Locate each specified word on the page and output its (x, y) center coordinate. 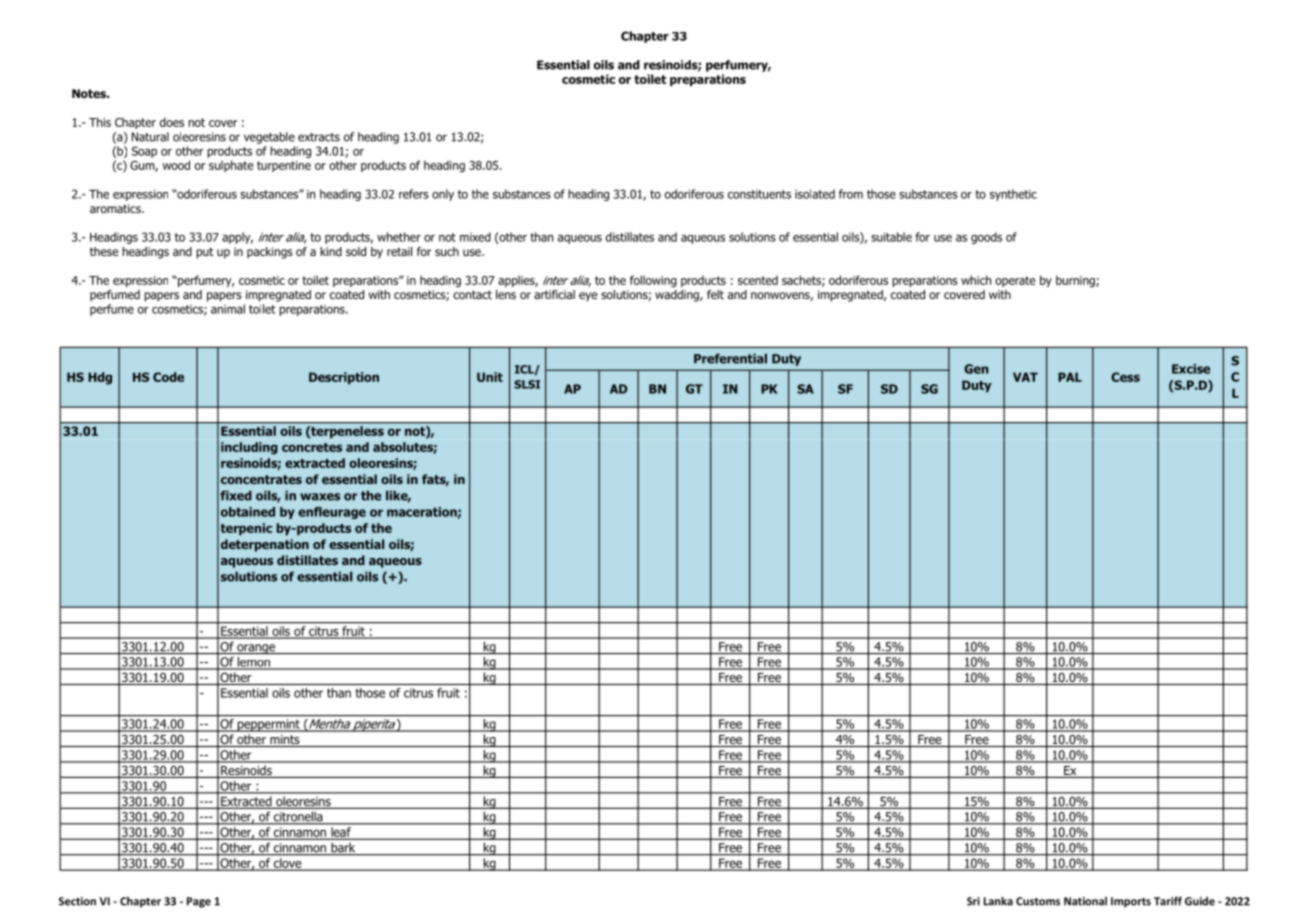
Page (199, 902)
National (1085, 901)
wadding (678, 296)
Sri (973, 901)
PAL (1070, 377)
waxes (320, 497)
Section (77, 901)
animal (228, 309)
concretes (312, 447)
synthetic (1013, 195)
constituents (759, 194)
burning (1076, 281)
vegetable (269, 138)
